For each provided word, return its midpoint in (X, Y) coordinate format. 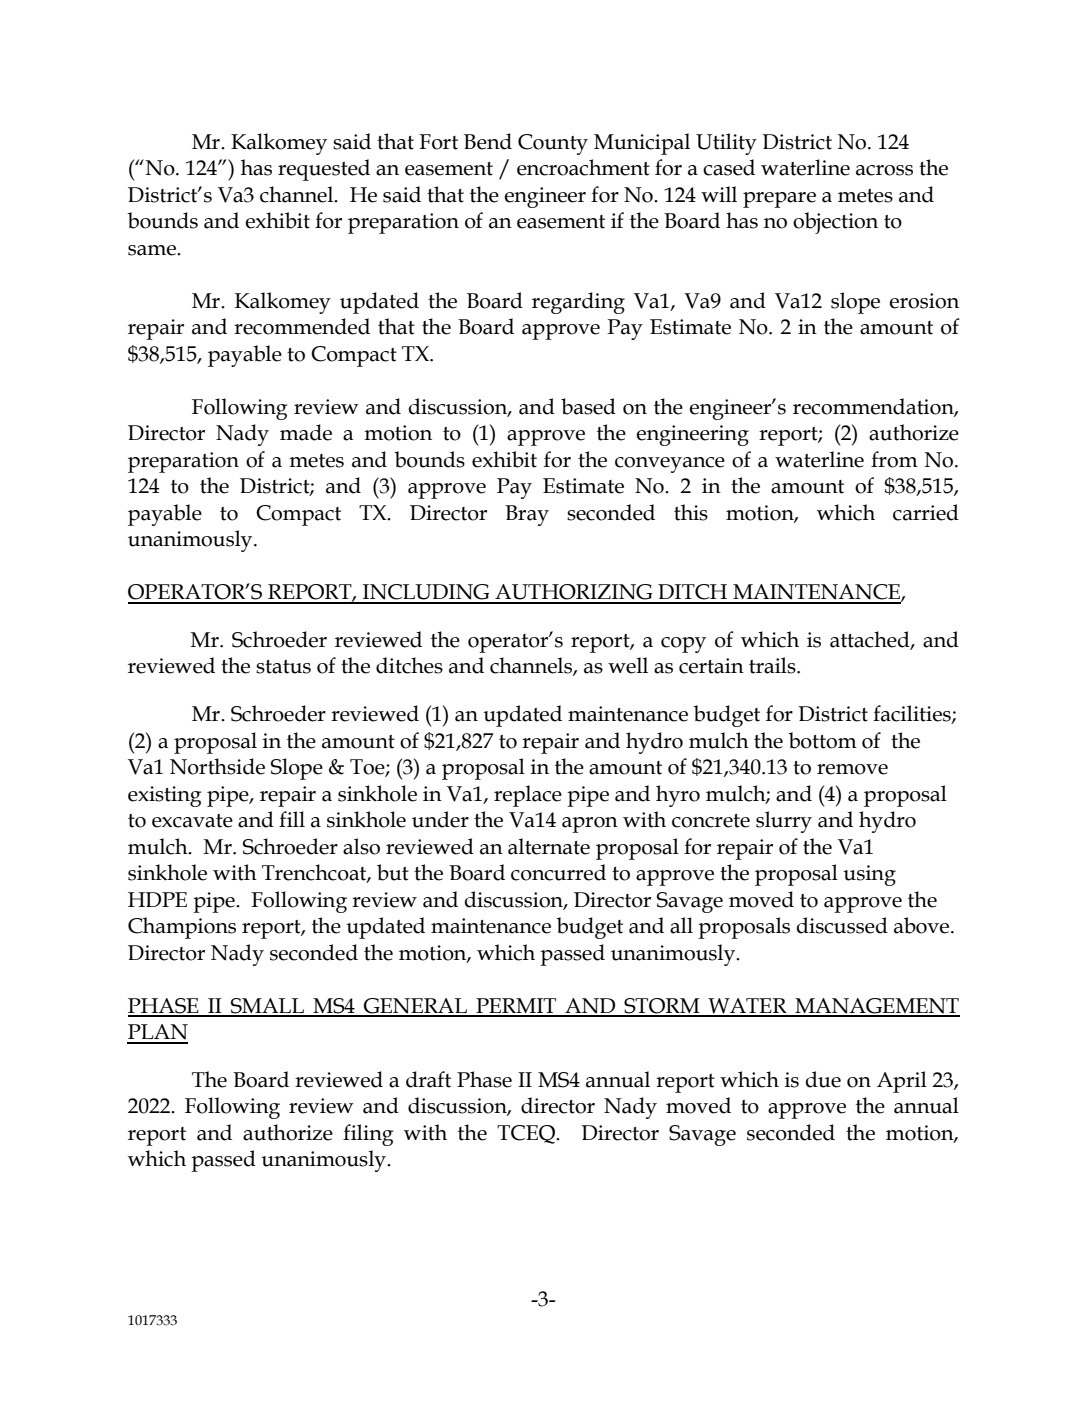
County (553, 144)
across (884, 170)
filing (368, 1135)
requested (324, 170)
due (823, 1079)
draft (428, 1079)
